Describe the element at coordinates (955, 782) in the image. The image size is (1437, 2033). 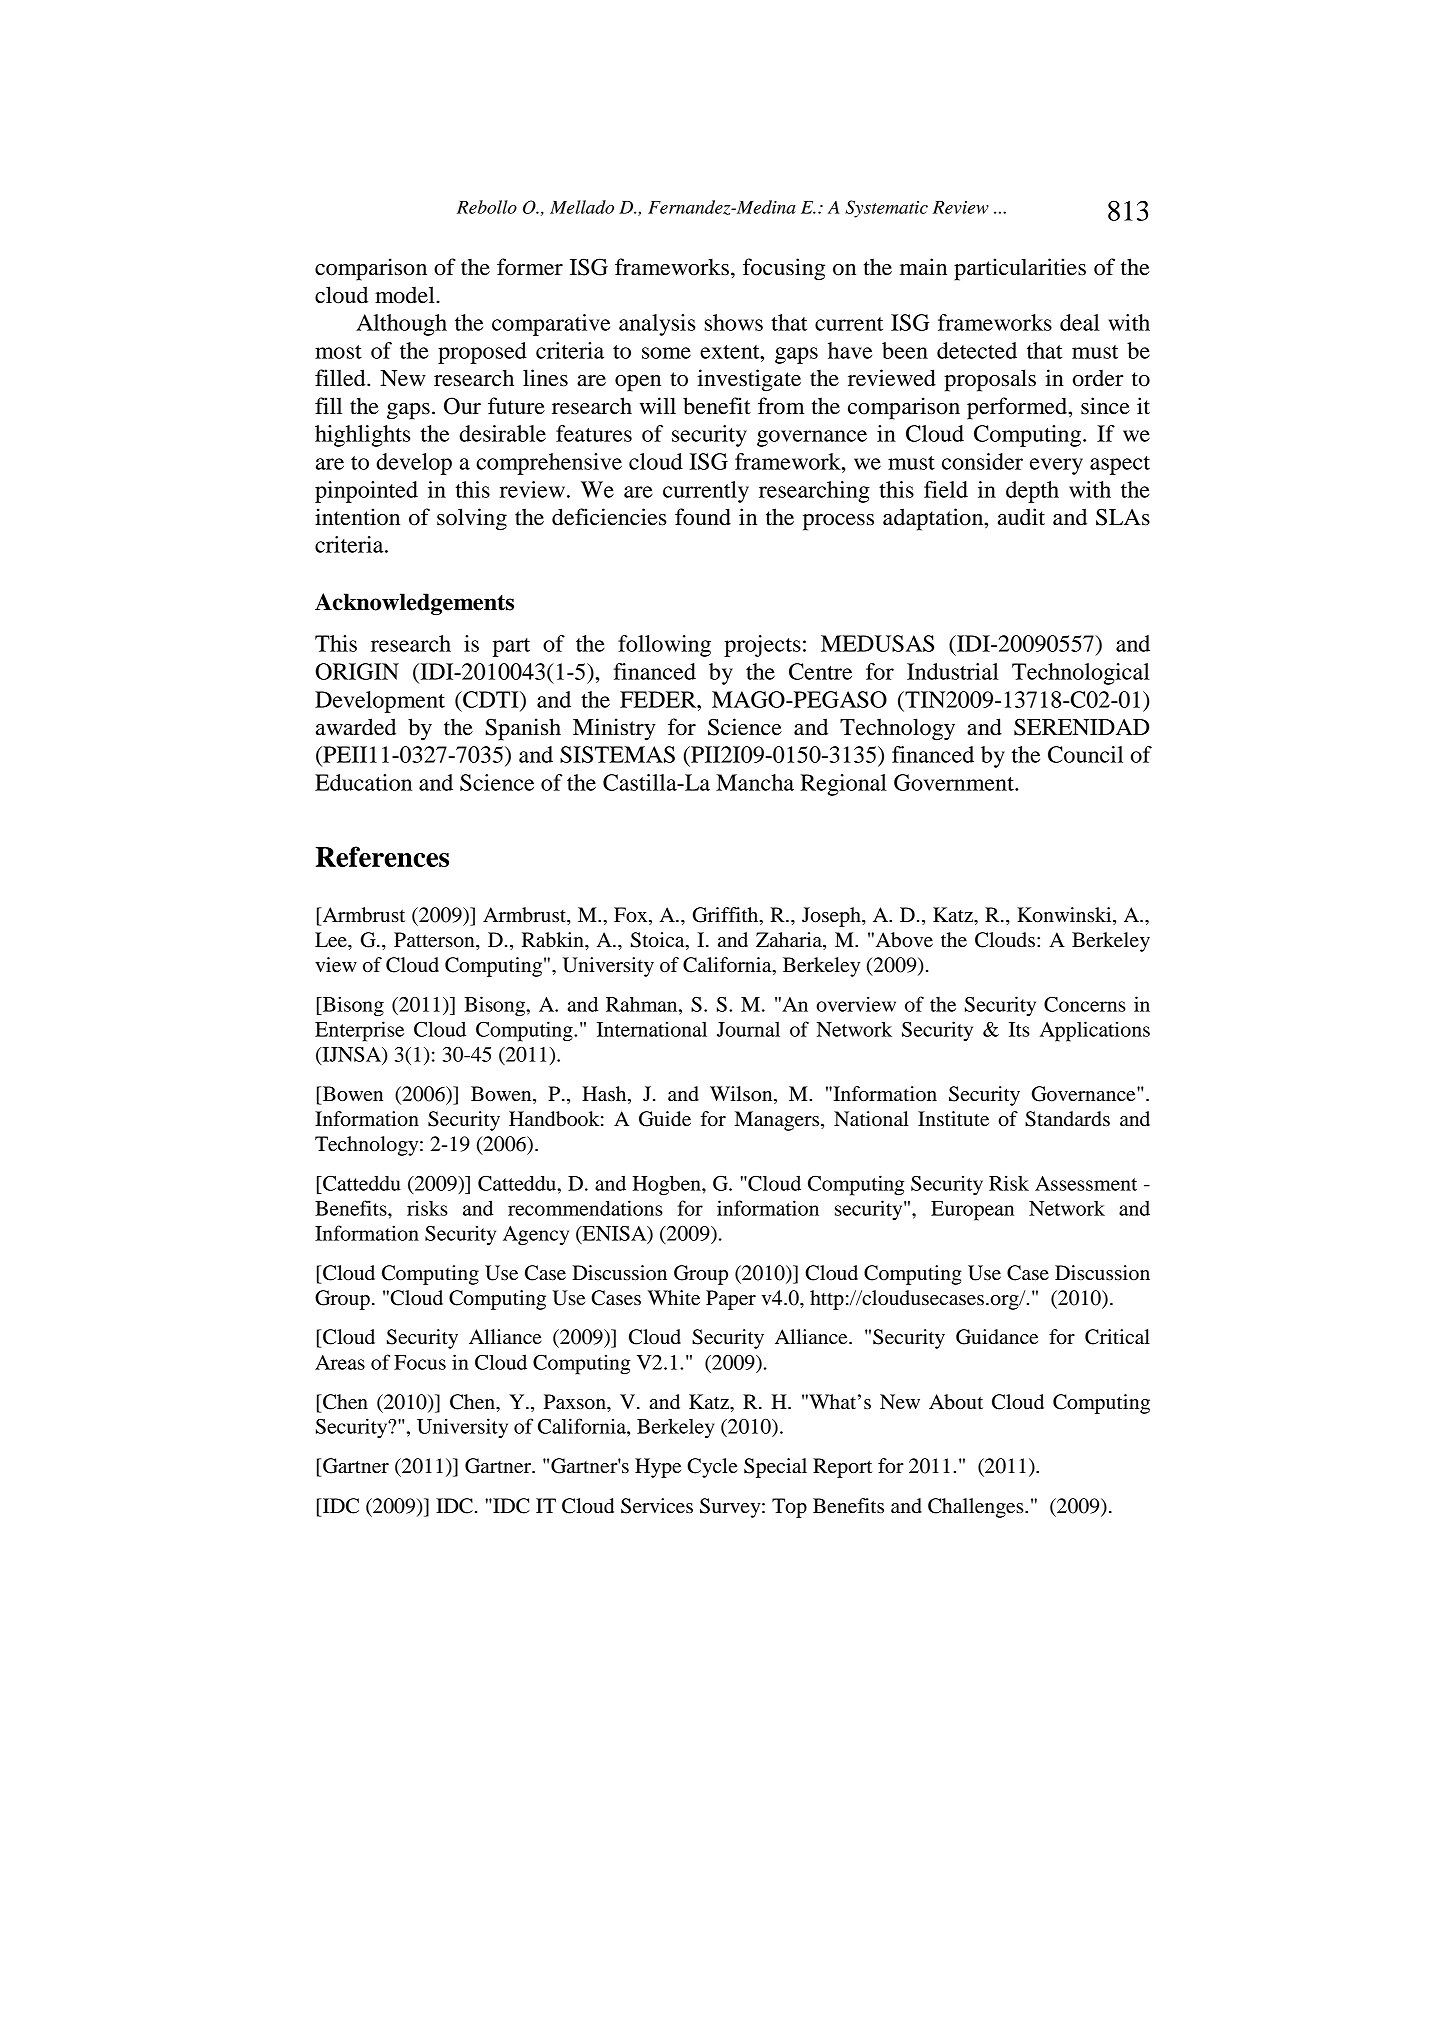
I see `Government` at that location.
